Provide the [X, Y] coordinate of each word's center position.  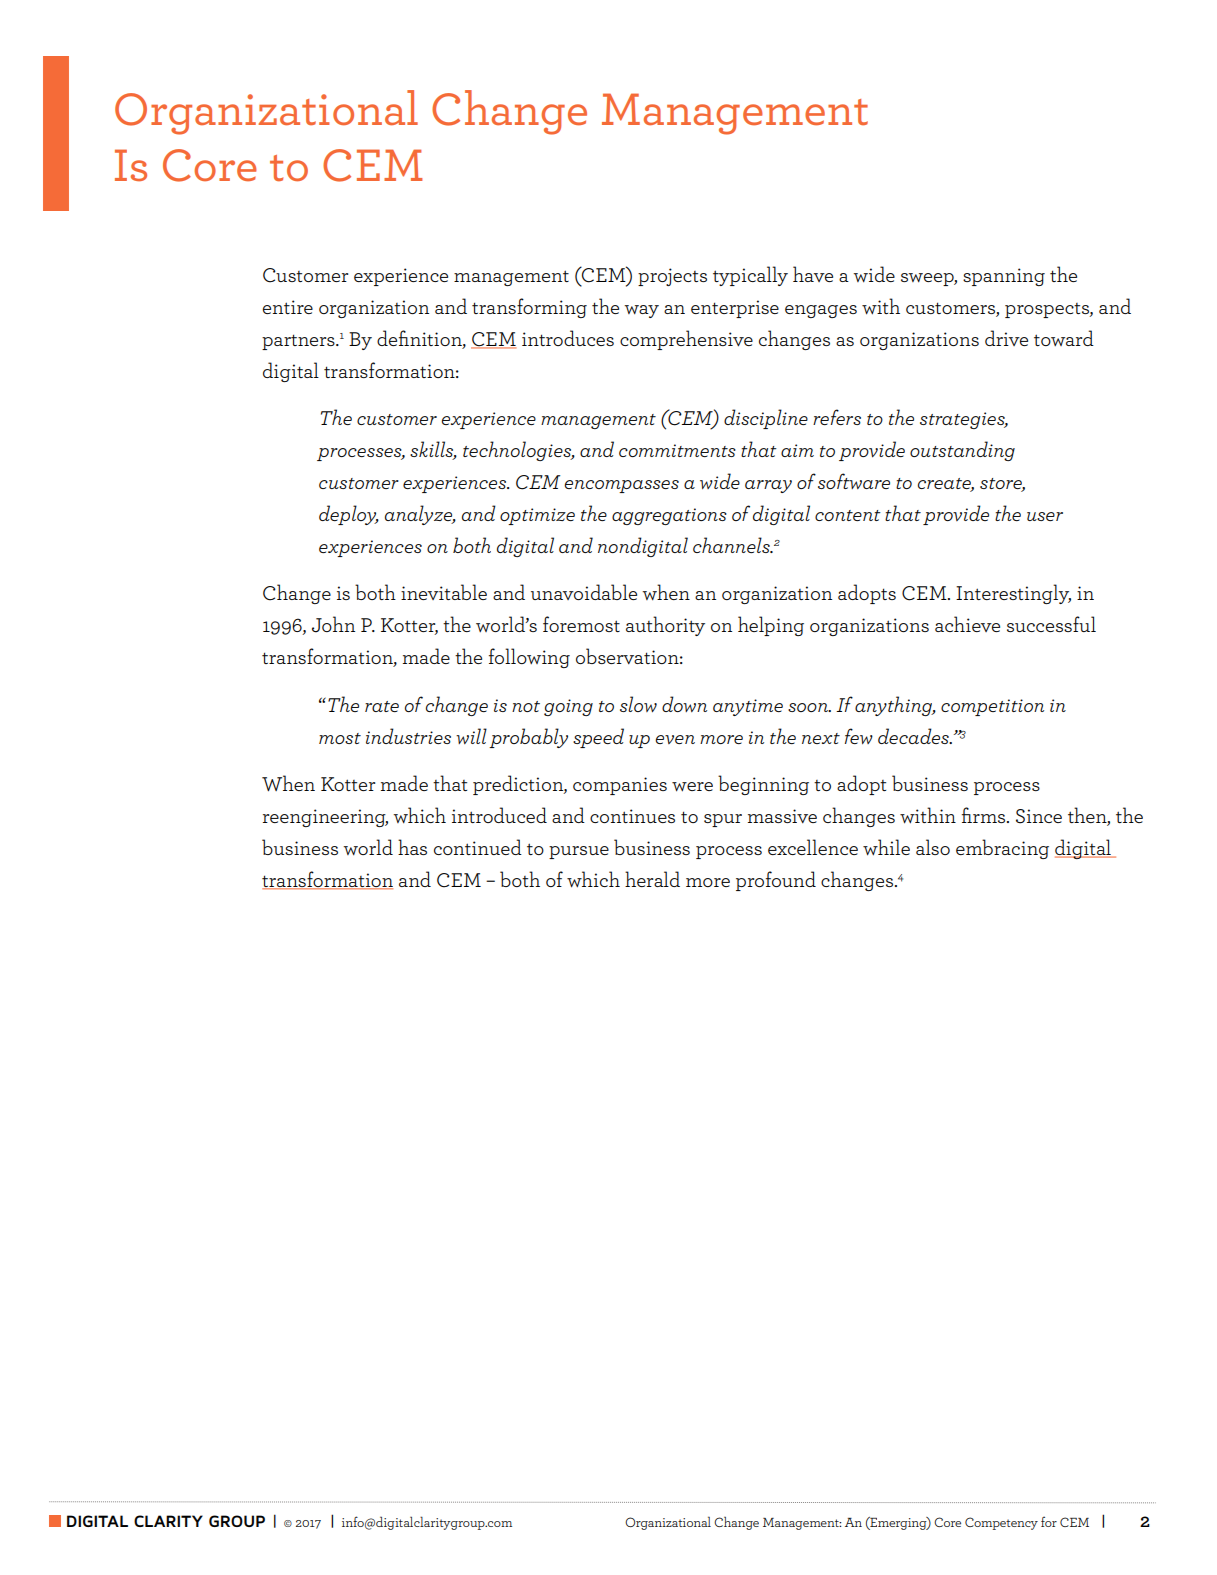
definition [420, 339]
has [412, 847]
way [641, 311]
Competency [1001, 1523]
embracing [1002, 849]
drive [1006, 338]
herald [652, 879]
